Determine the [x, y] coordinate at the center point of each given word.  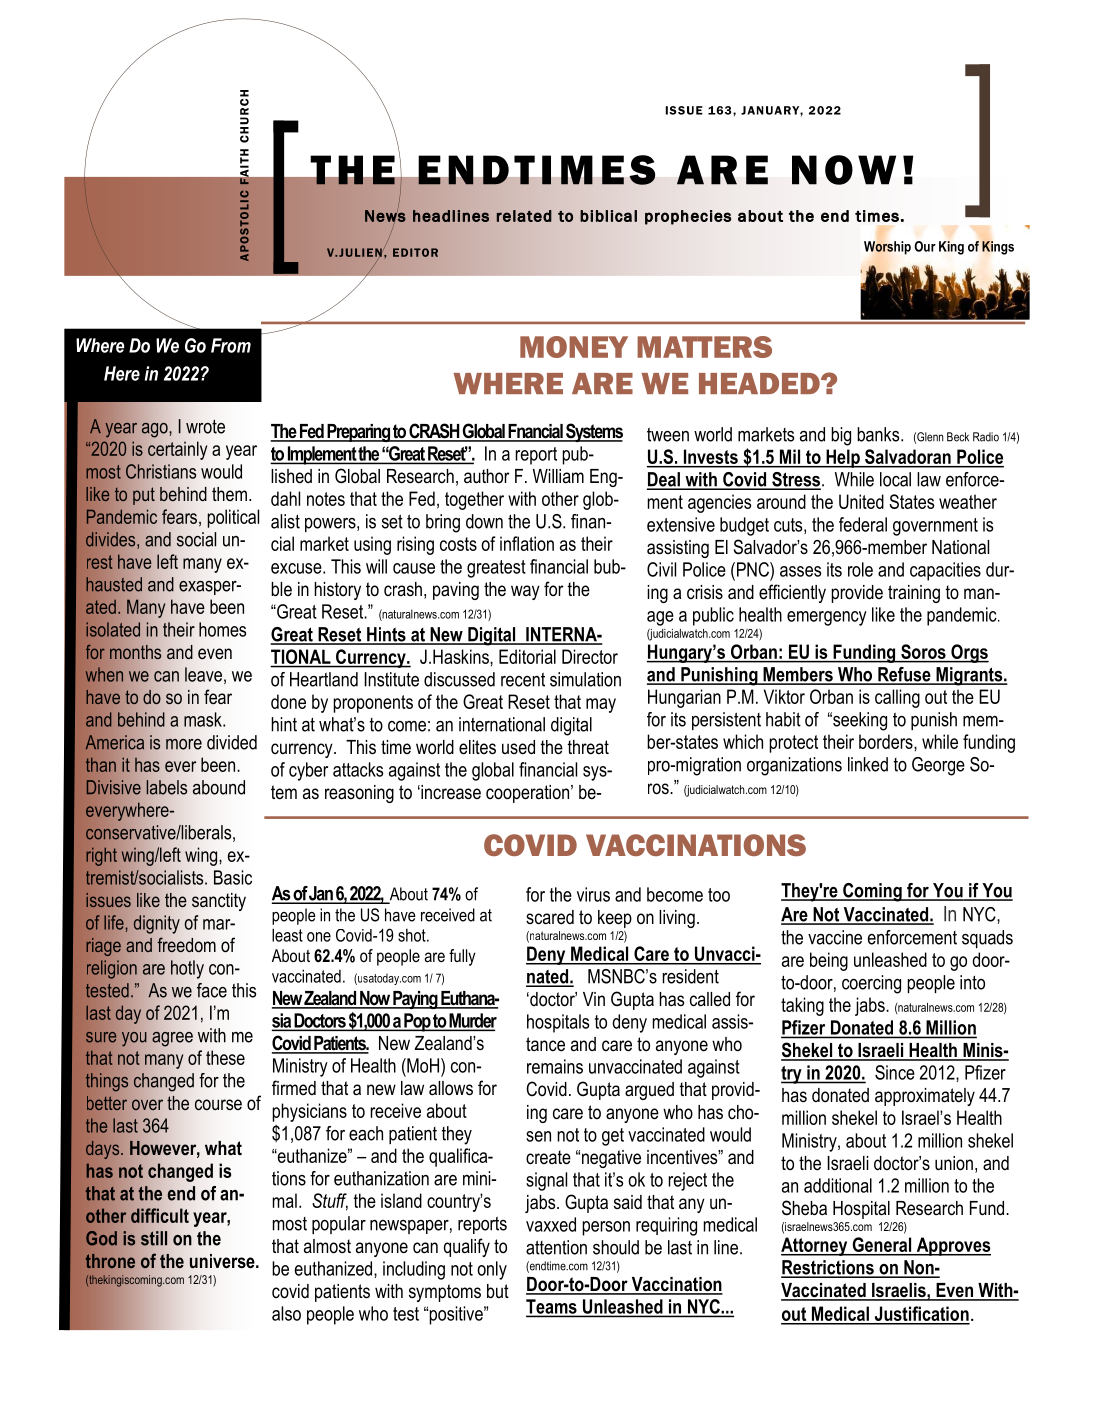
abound [218, 787]
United [861, 501]
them [229, 494]
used [518, 747]
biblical [608, 216]
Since [895, 1072]
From [231, 345]
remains [555, 1066]
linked [868, 764]
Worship [887, 248]
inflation [527, 543]
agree [172, 1039]
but [498, 1291]
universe [223, 1261]
